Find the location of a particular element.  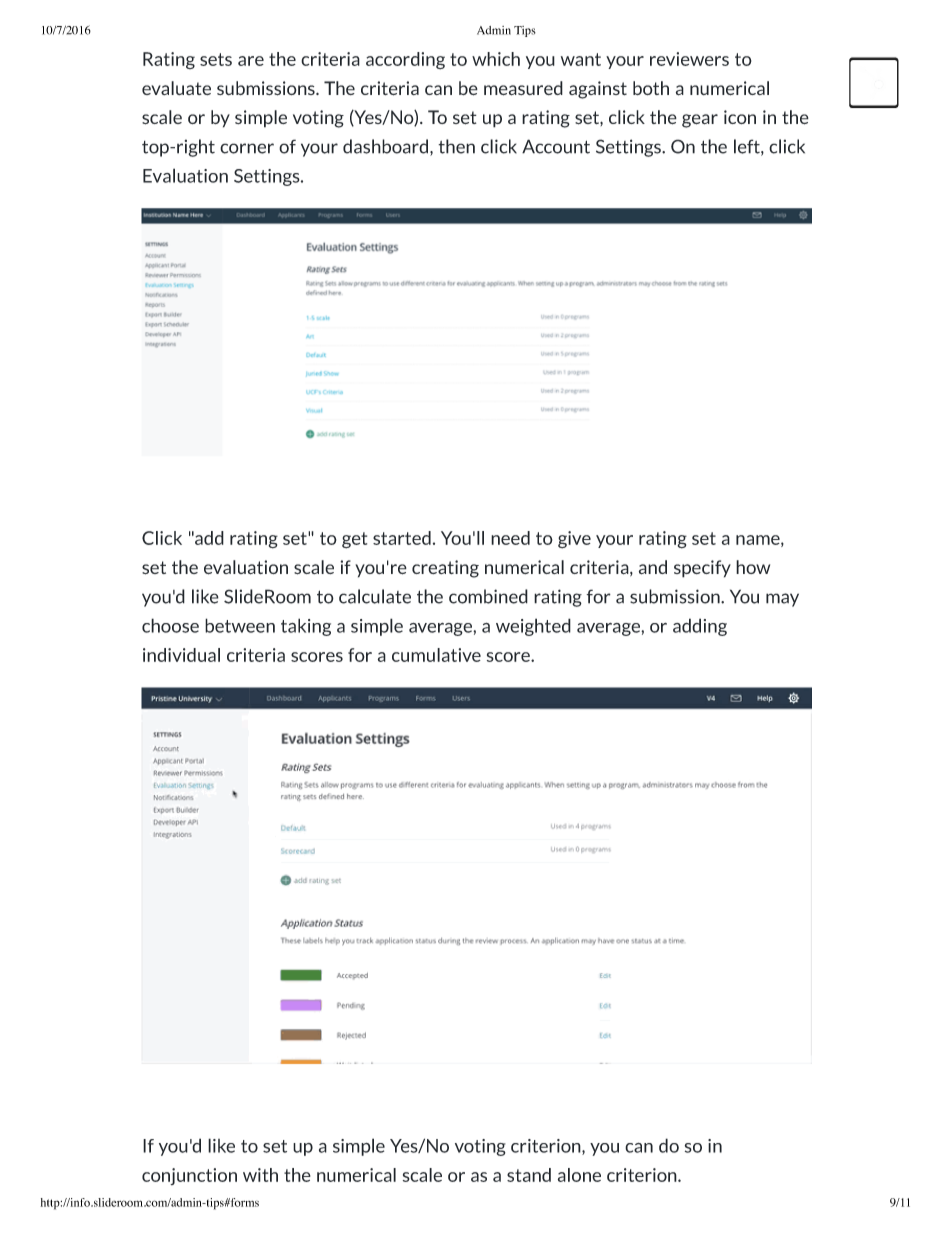

which is located at coordinates (496, 59).
